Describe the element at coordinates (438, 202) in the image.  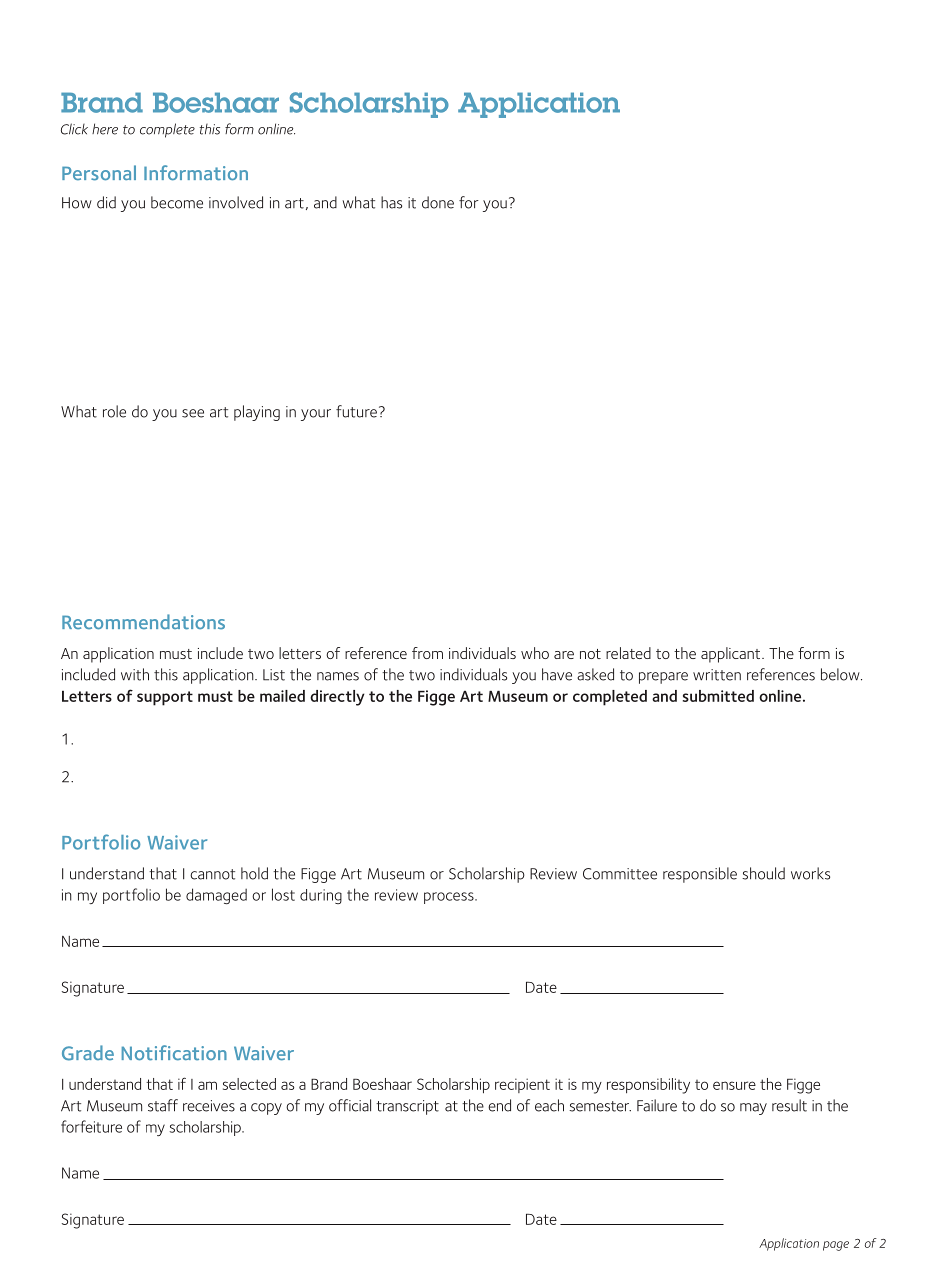
I see `done` at that location.
